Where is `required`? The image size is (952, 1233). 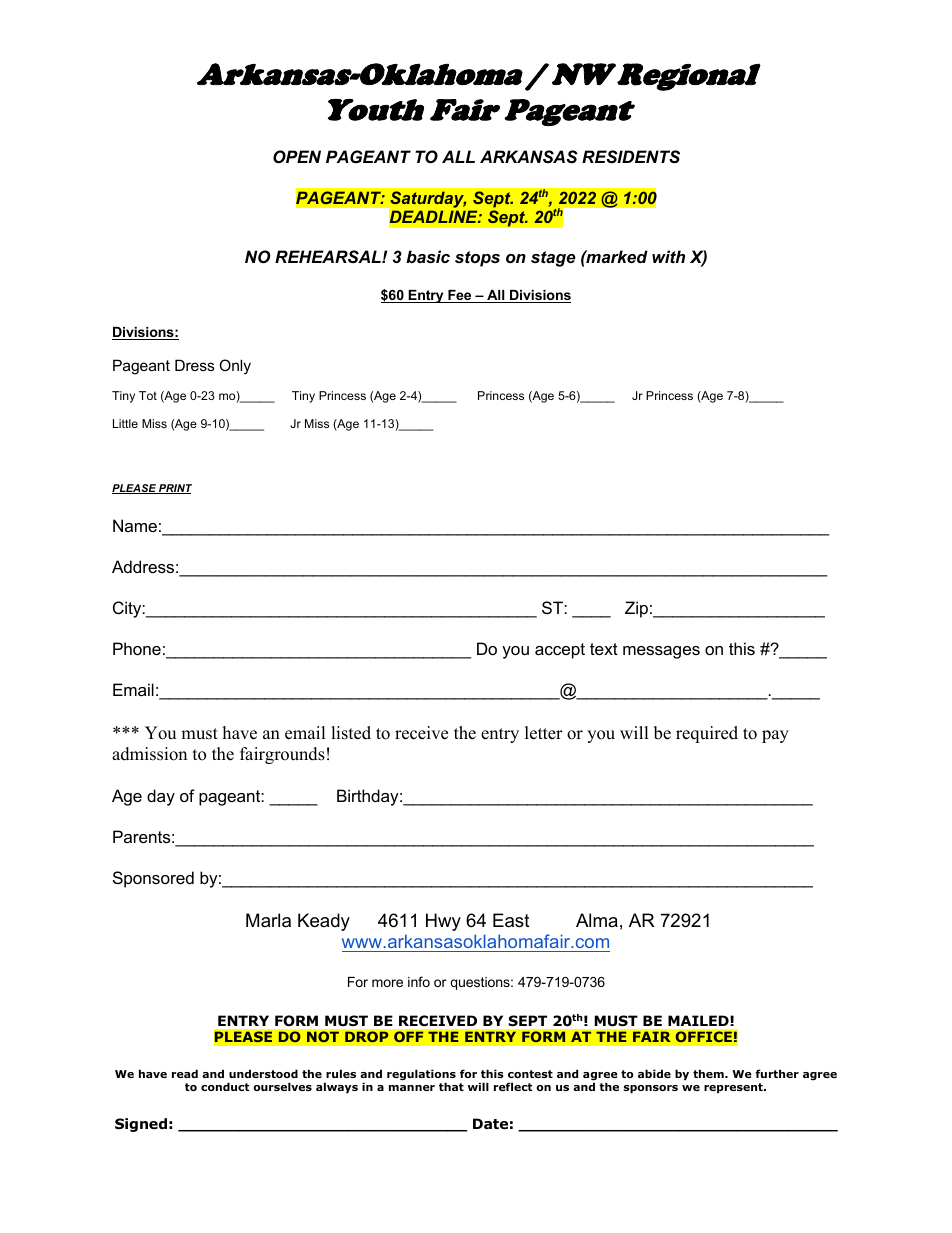
required is located at coordinates (707, 734).
